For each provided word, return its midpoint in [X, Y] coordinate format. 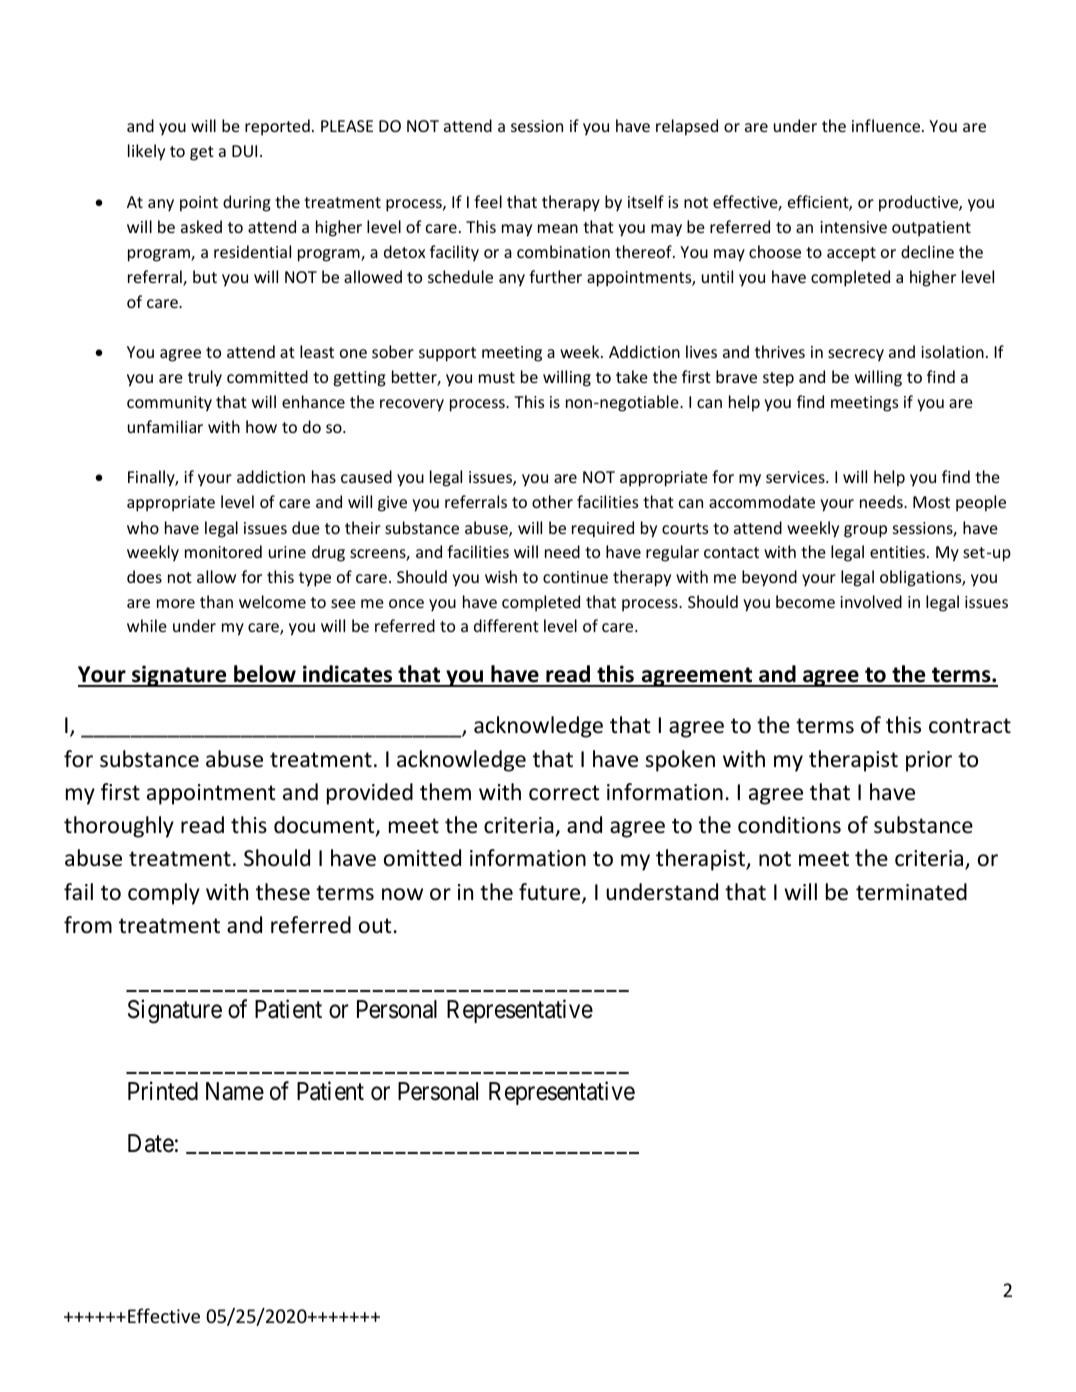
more [176, 603]
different [506, 625]
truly [205, 378]
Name [235, 1091]
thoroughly [119, 827]
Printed [163, 1091]
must [497, 377]
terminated [911, 892]
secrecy [856, 355]
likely [146, 152]
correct [564, 793]
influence [887, 125]
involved [871, 601]
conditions [789, 825]
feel [488, 201]
